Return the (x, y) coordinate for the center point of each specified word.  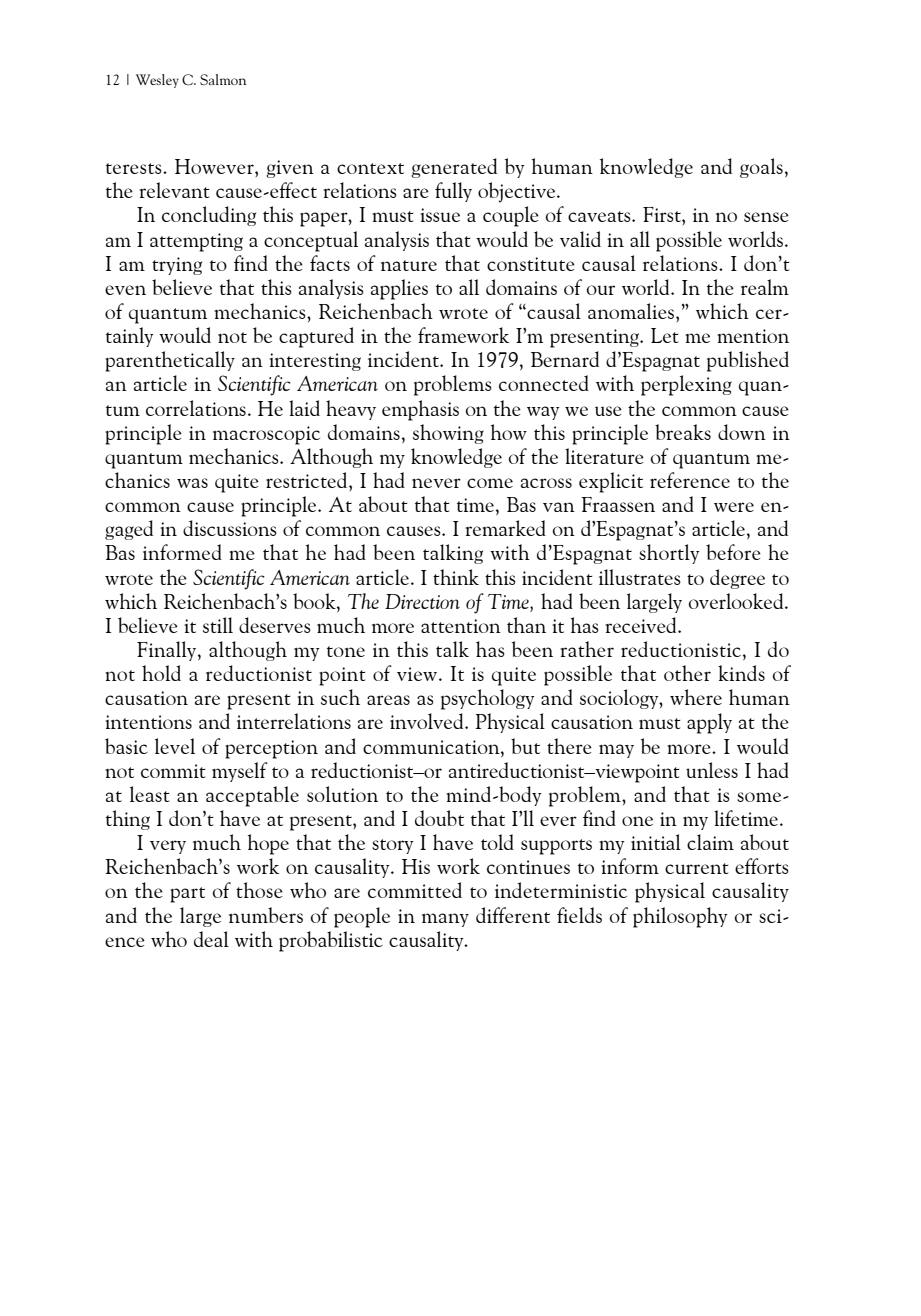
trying (177, 266)
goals (761, 168)
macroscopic (266, 435)
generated (454, 168)
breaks (683, 432)
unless (712, 770)
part (187, 895)
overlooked (737, 601)
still (218, 625)
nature (409, 265)
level (175, 746)
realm (765, 287)
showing (448, 434)
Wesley (157, 81)
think (456, 577)
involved (428, 721)
